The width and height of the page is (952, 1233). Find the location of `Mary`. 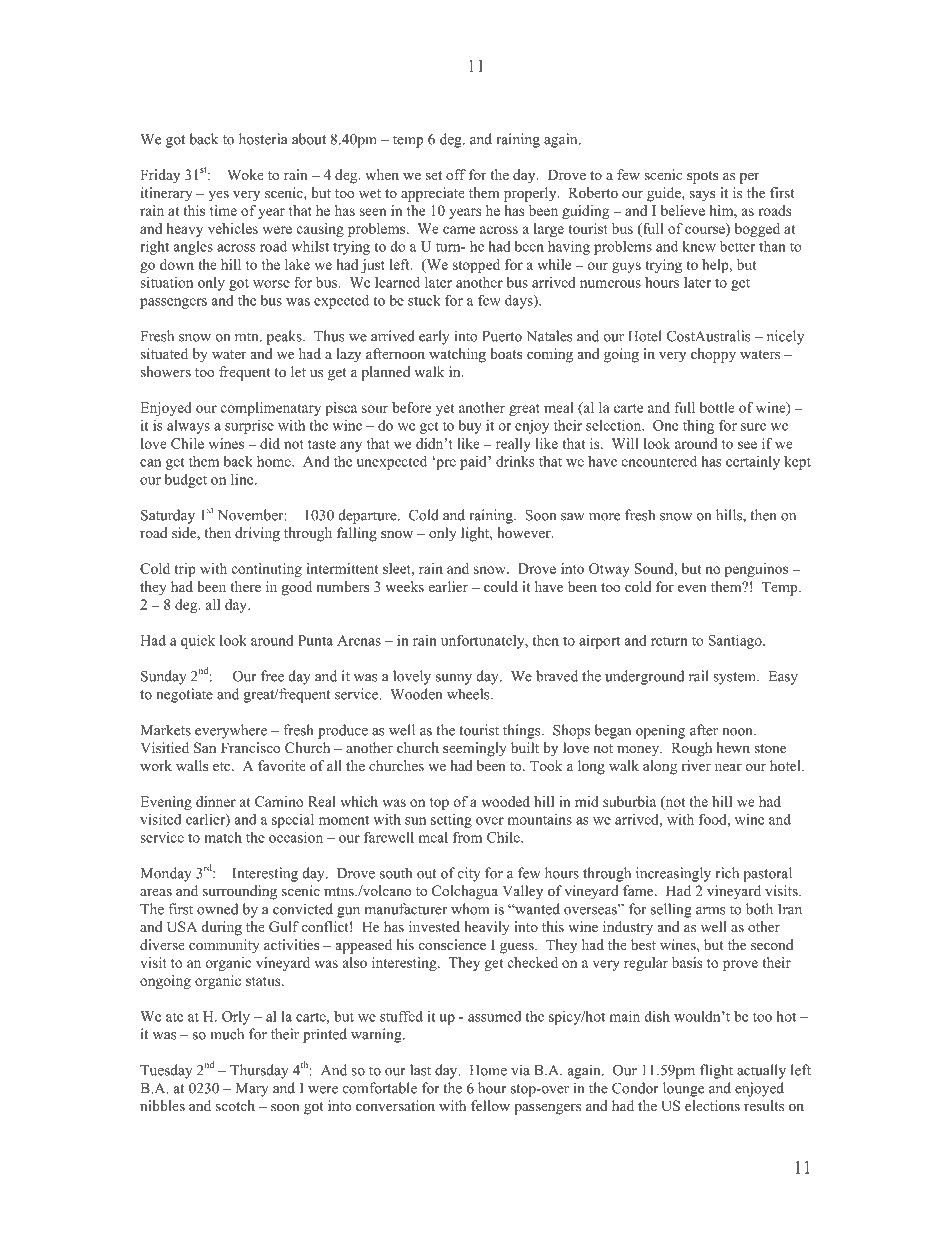

Mary is located at coordinates (252, 1090).
